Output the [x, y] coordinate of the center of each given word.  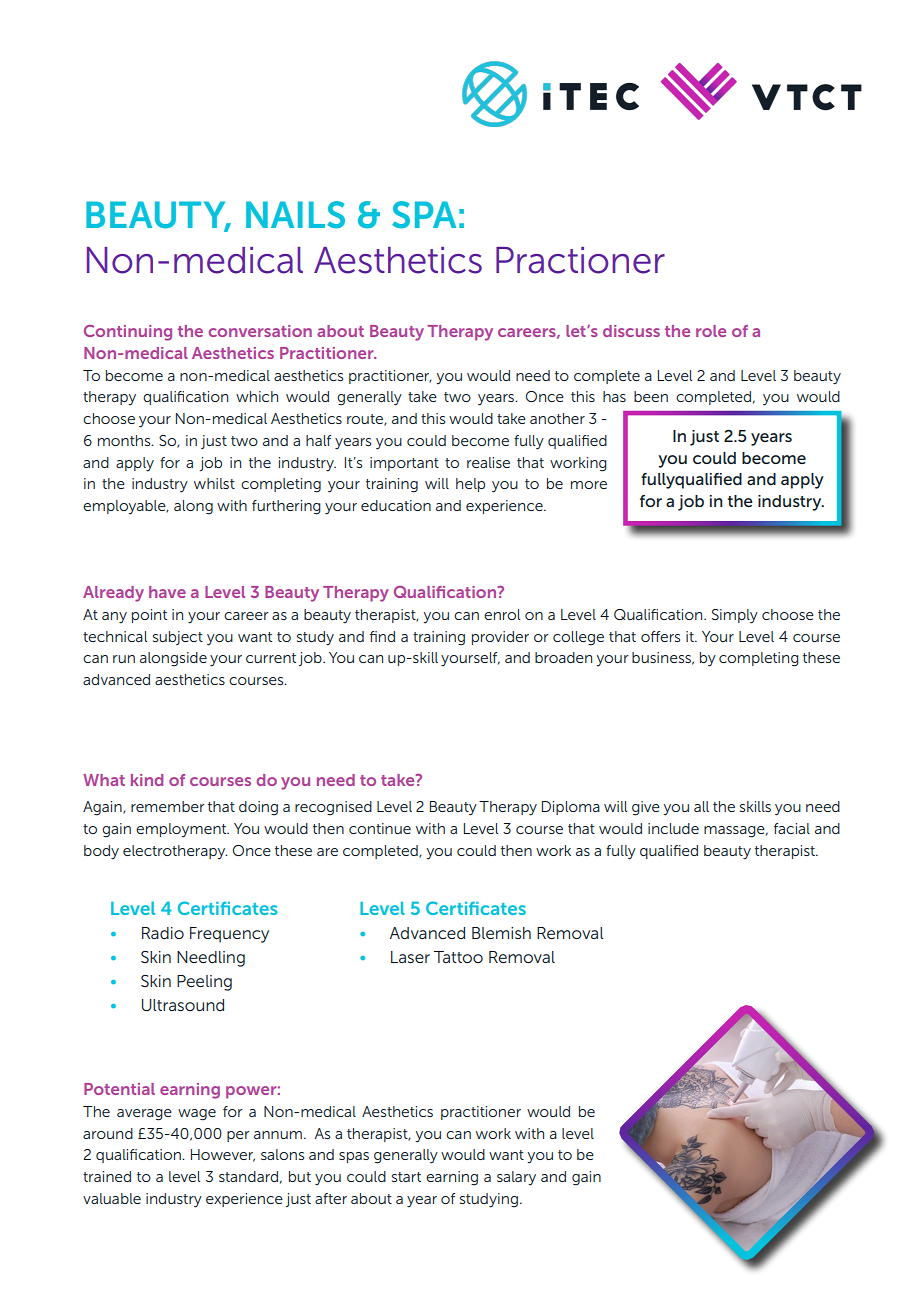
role [711, 331]
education [396, 505]
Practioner [580, 260]
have [167, 592]
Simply [735, 616]
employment [182, 830]
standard [248, 1176]
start [406, 1177]
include [673, 828]
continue [380, 828]
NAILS [295, 215]
